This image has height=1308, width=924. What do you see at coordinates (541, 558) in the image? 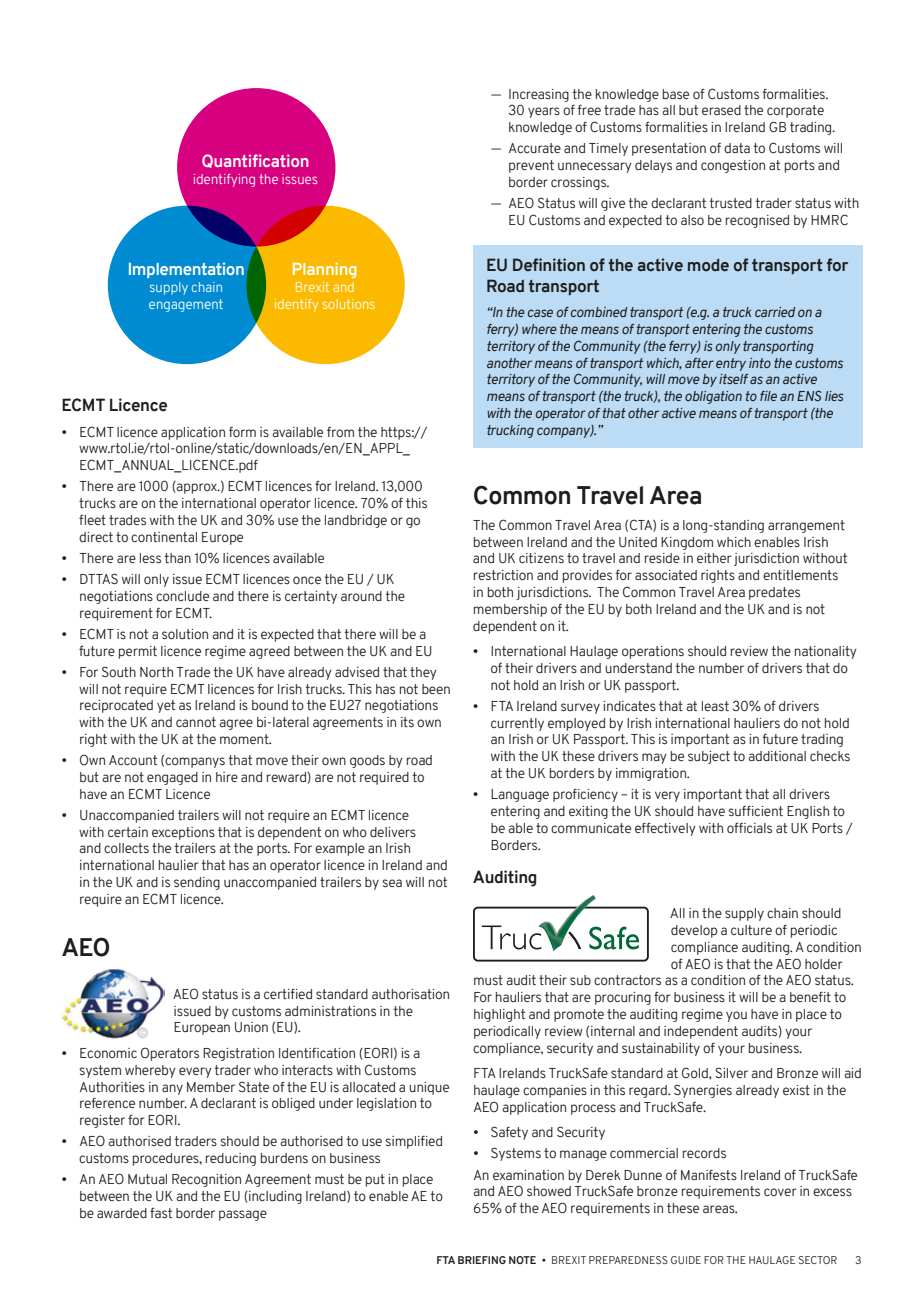
I see `citizens` at bounding box center [541, 558].
